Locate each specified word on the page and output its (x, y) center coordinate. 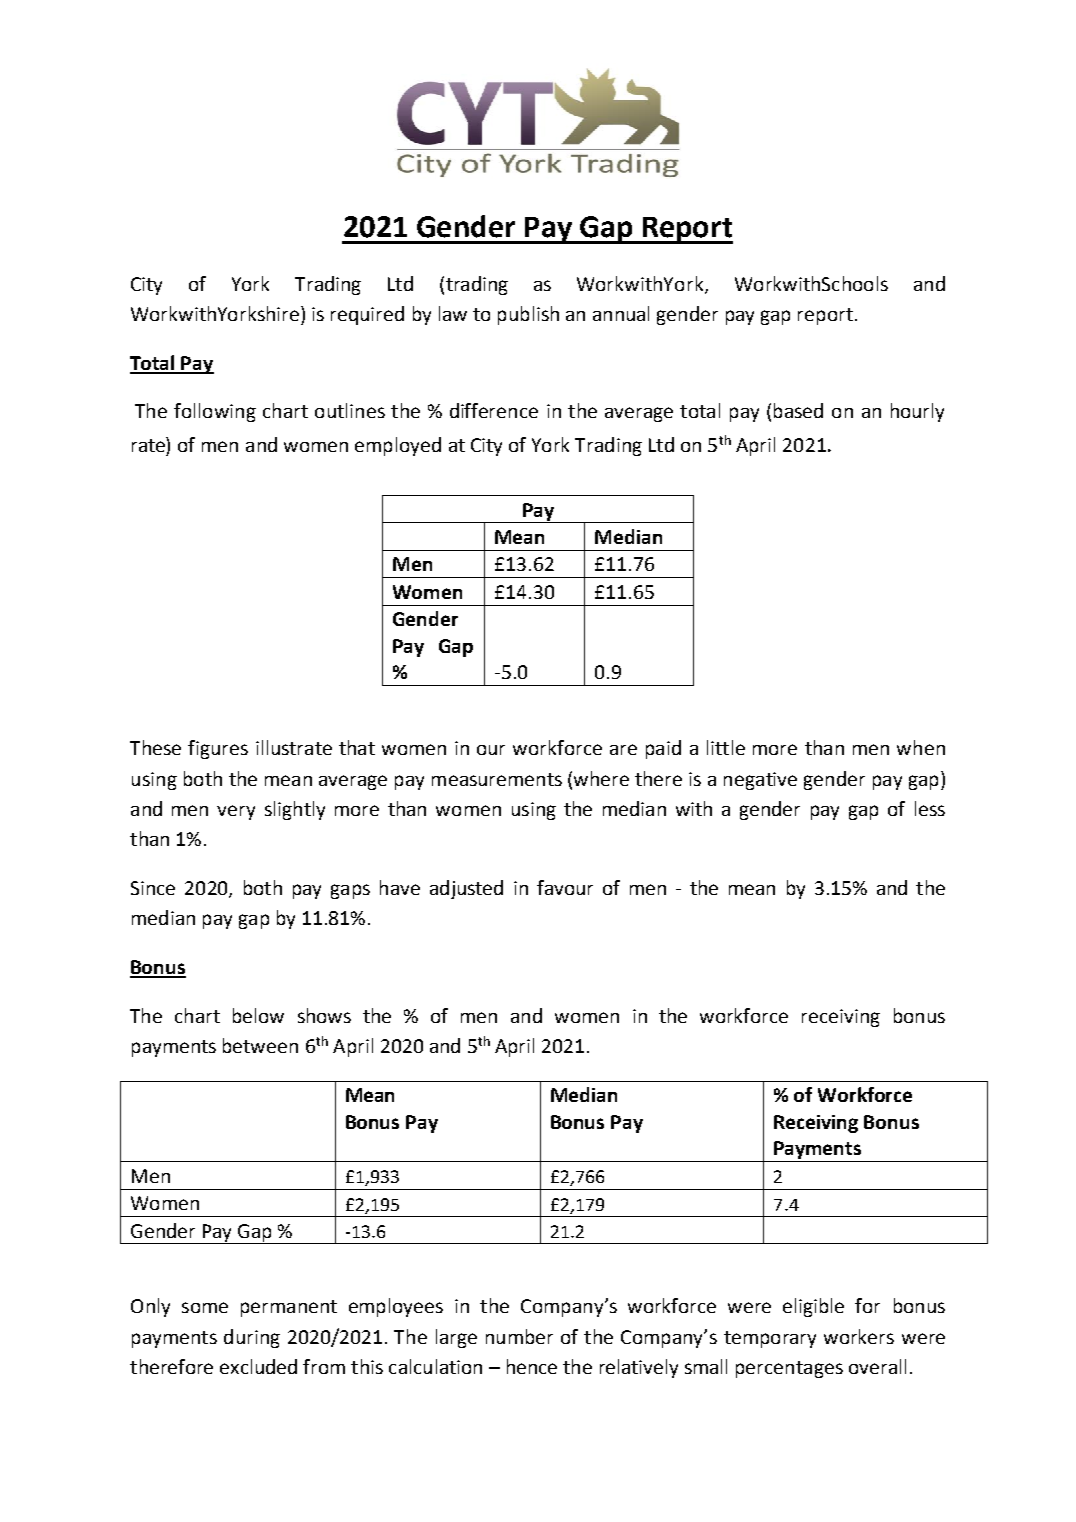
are (623, 749)
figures (218, 749)
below (258, 1015)
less (930, 808)
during (252, 1338)
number (519, 1336)
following (215, 412)
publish (528, 315)
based (798, 410)
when (921, 747)
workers (859, 1336)
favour (565, 887)
